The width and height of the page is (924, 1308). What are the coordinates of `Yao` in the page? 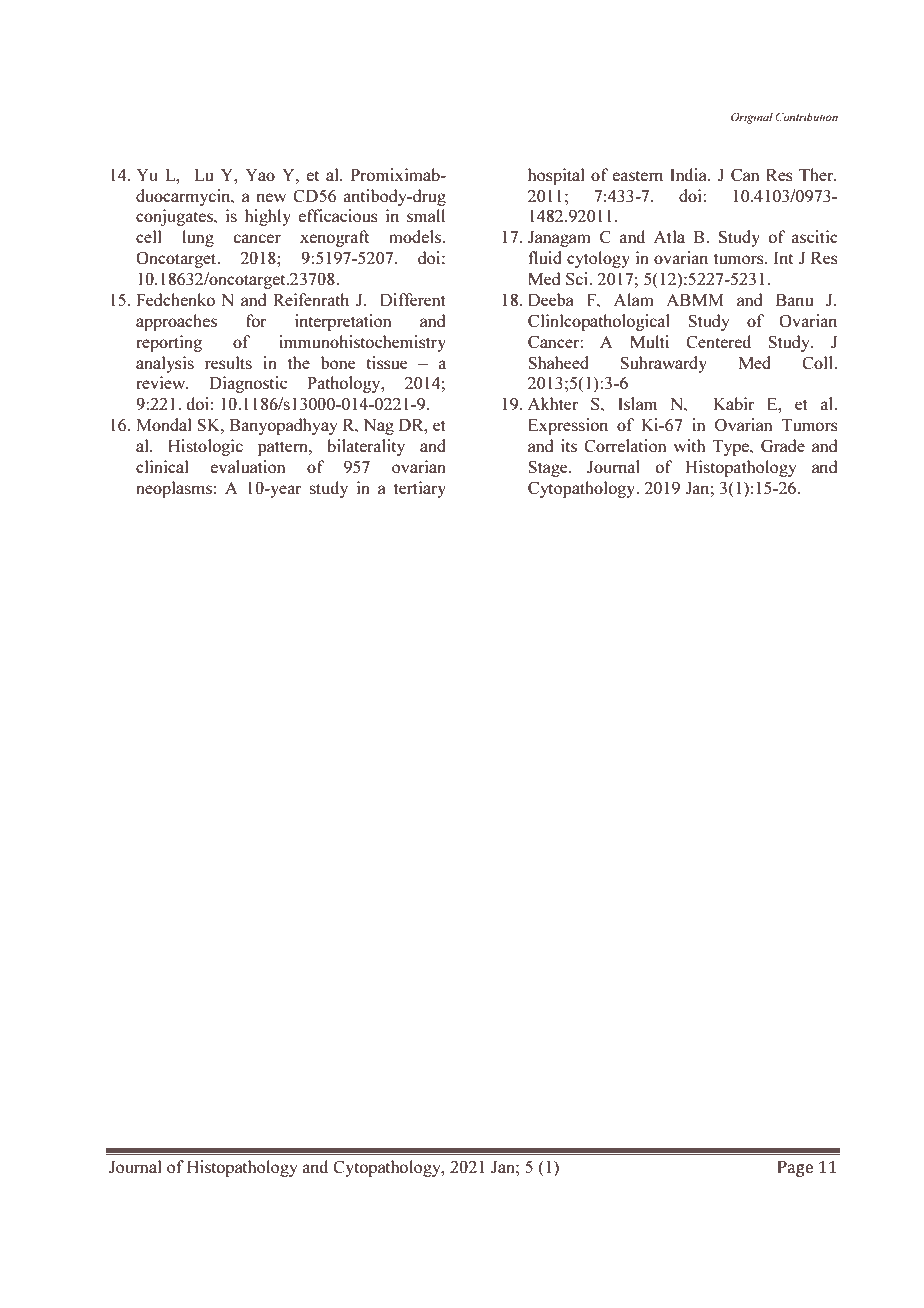 It's located at (260, 175).
